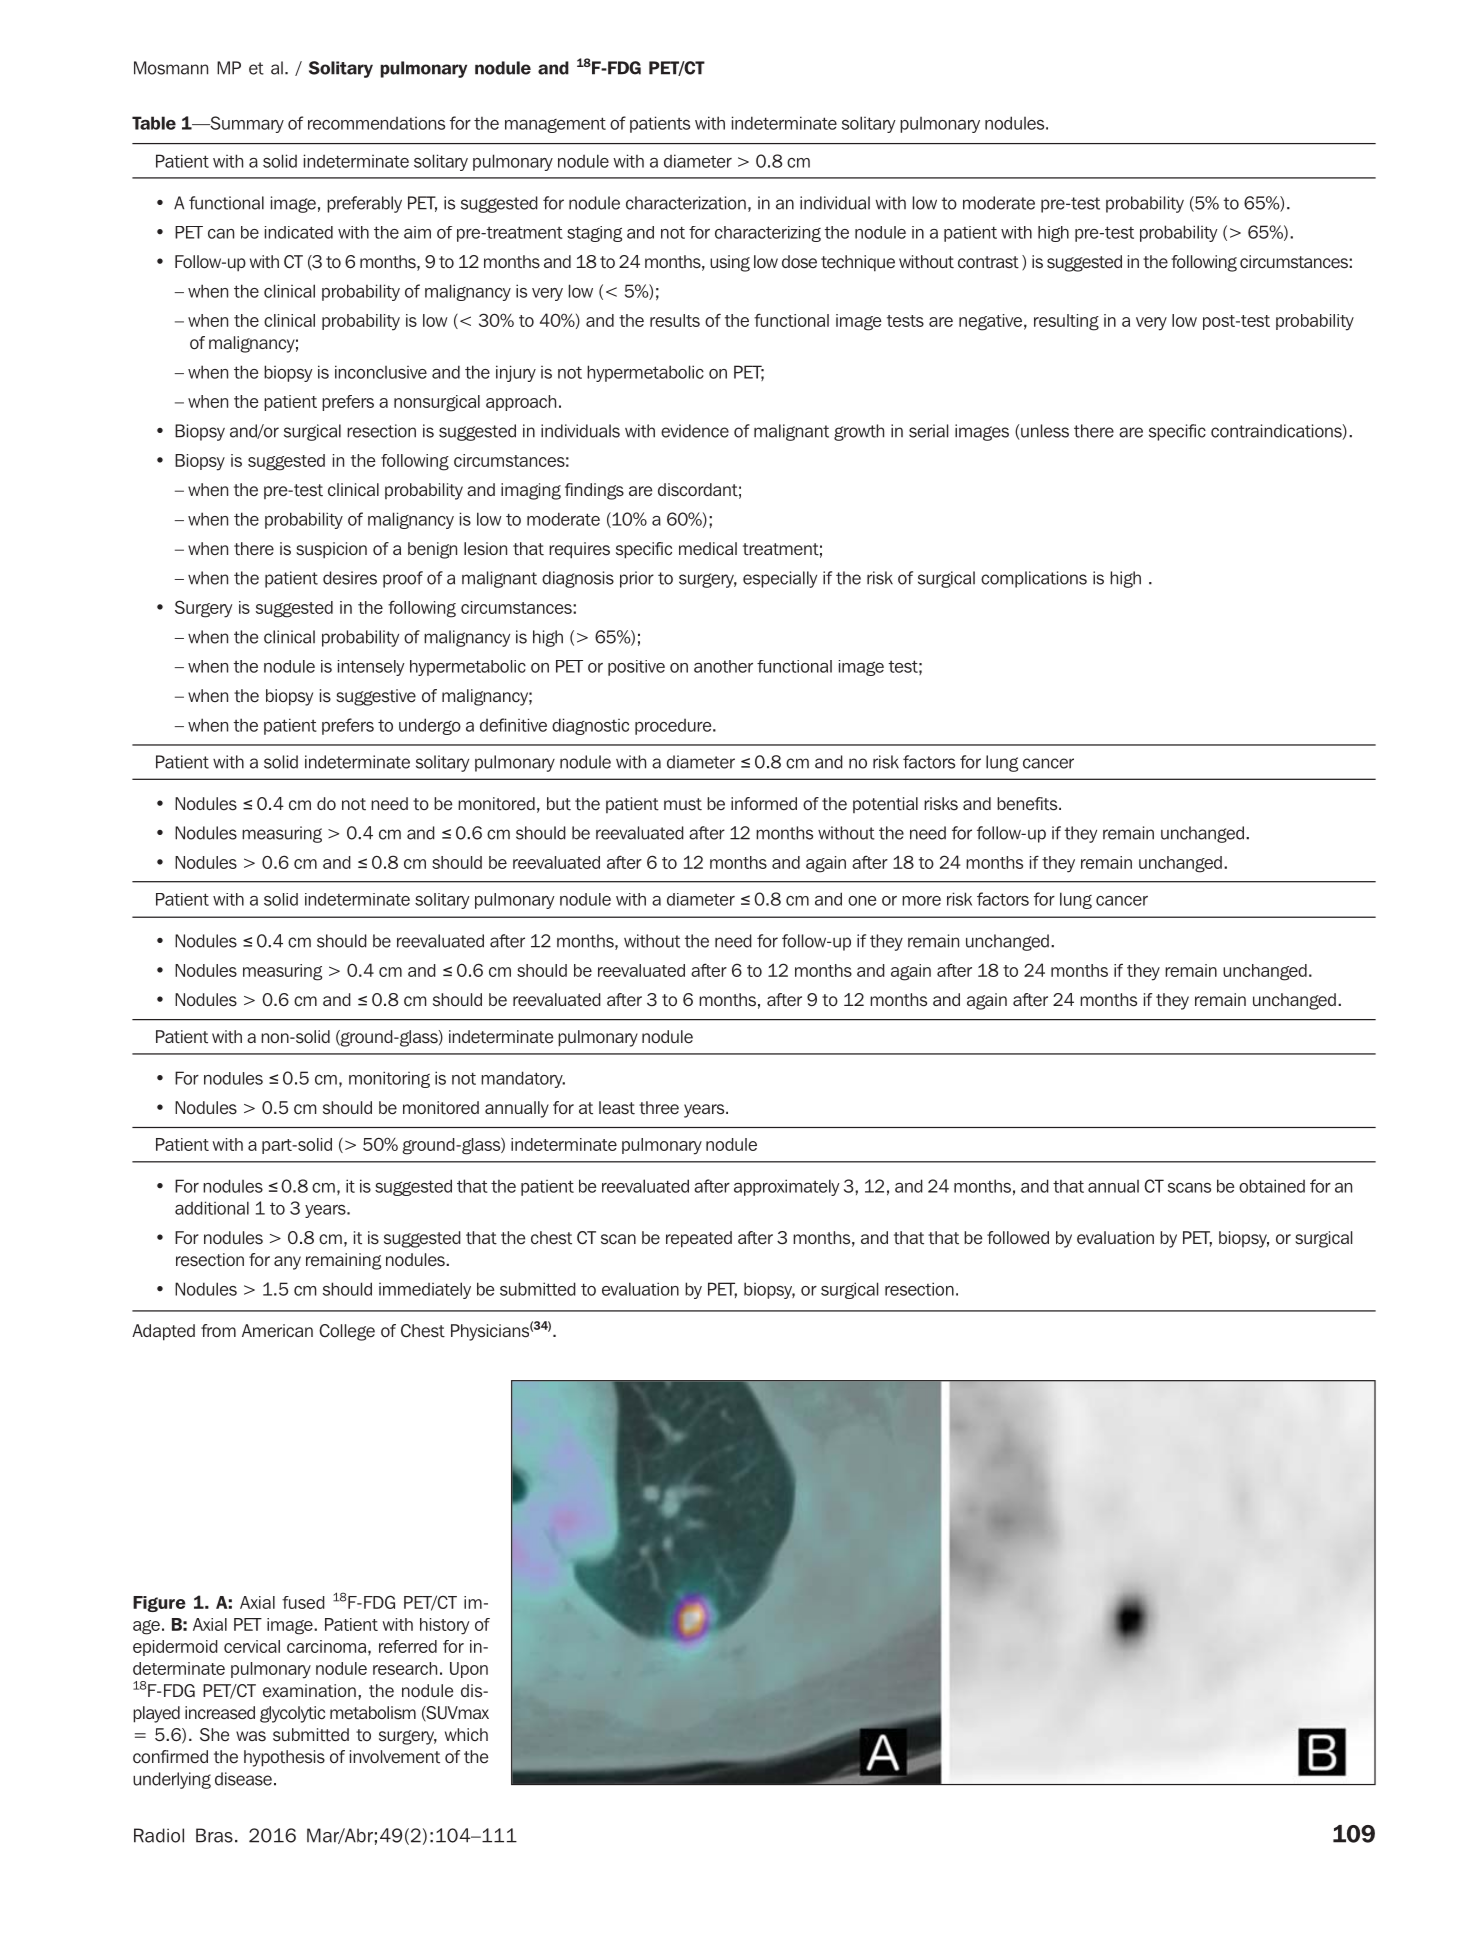 The width and height of the page is (1459, 1947). I want to click on obtained, so click(1272, 1186).
